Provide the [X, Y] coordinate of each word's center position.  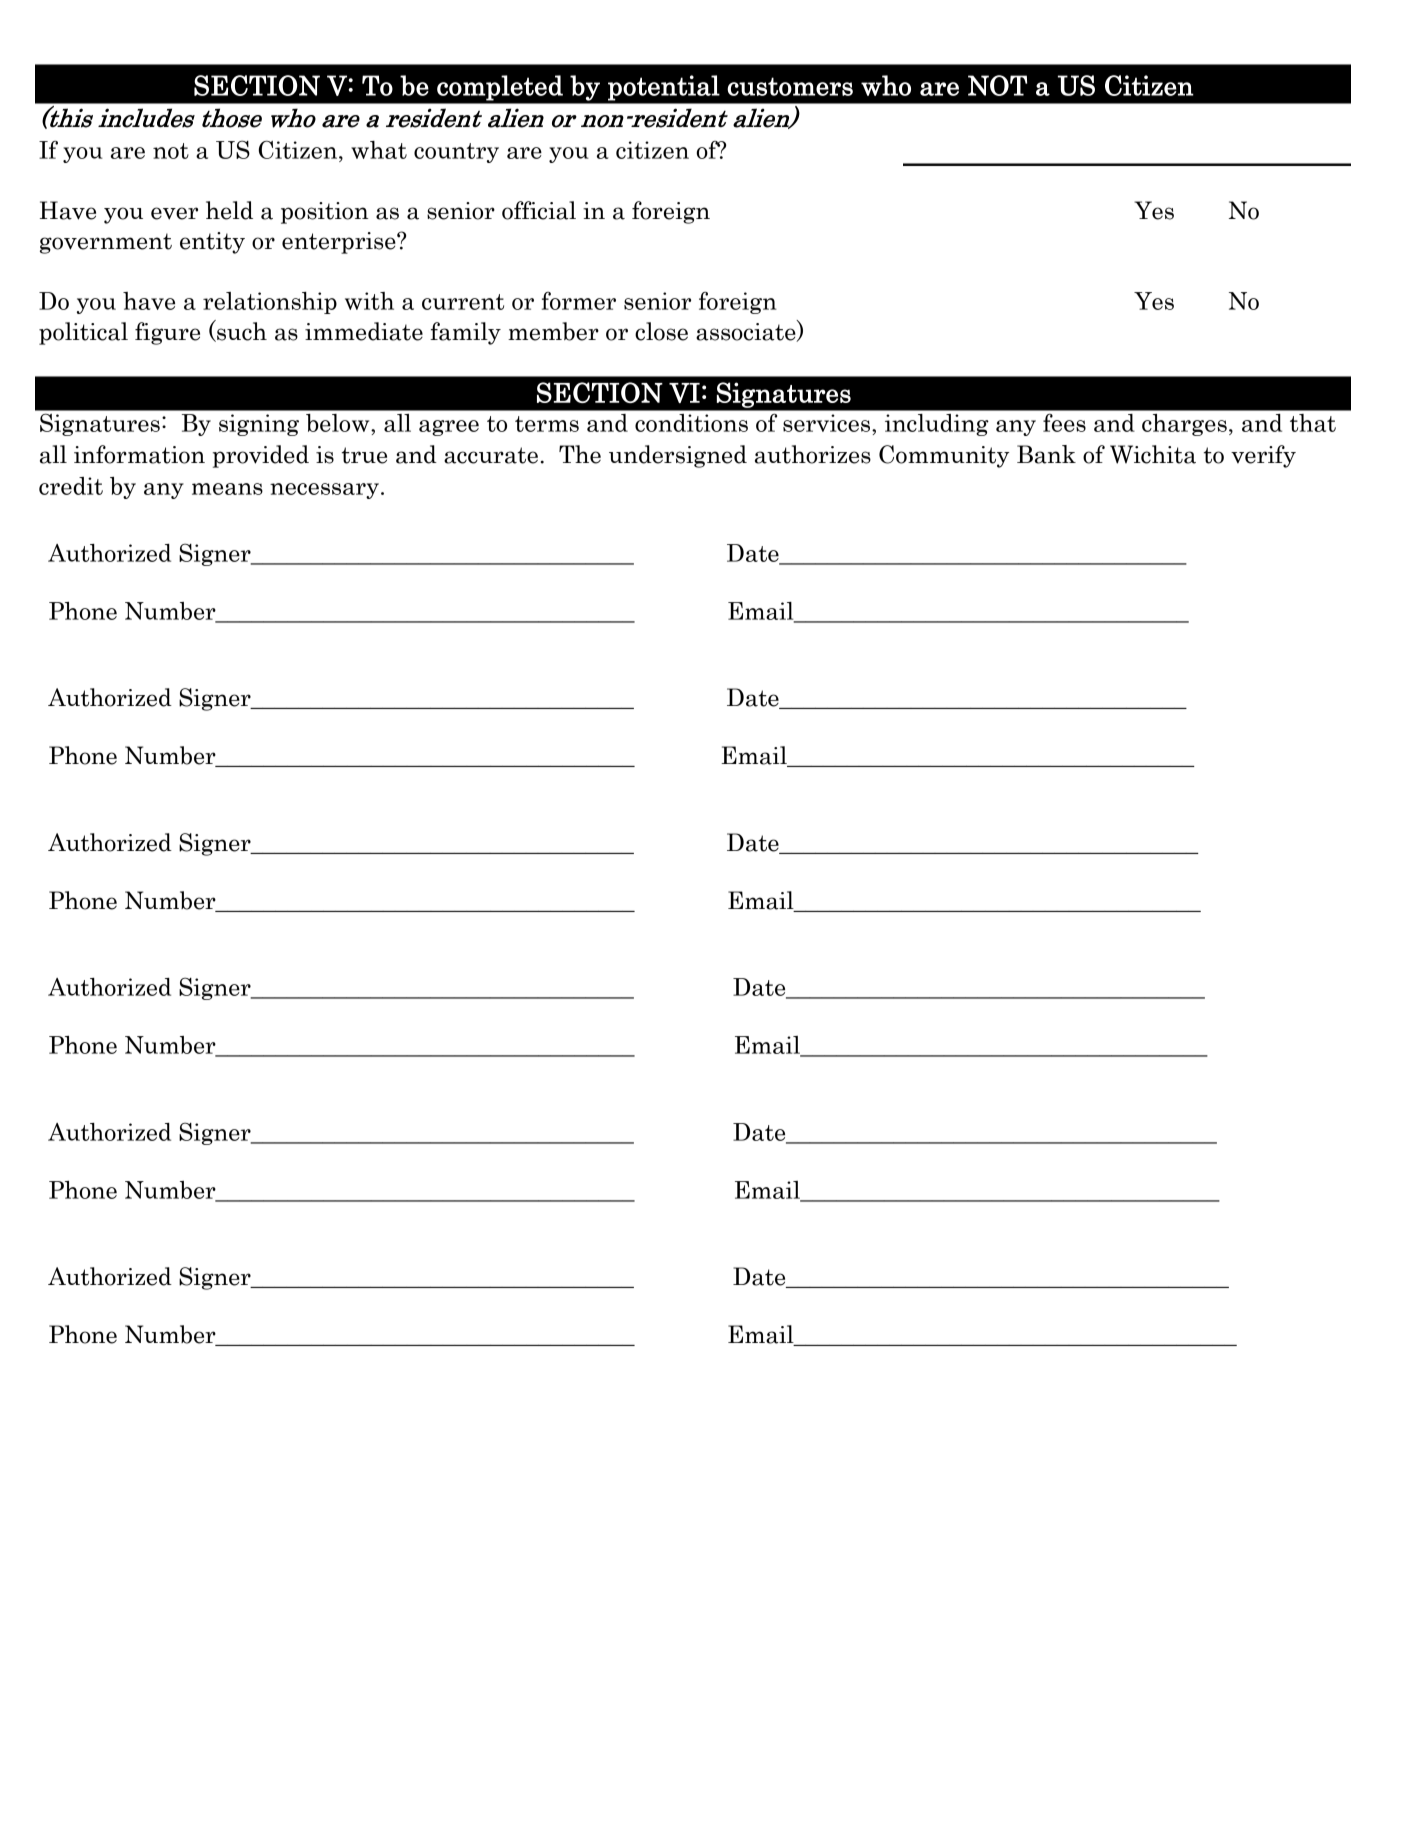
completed [500, 88]
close [661, 331]
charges [1184, 425]
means [227, 489]
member [553, 331]
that [1313, 423]
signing [259, 425]
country [456, 153]
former [579, 301]
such [241, 331]
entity [212, 243]
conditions [691, 423]
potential [664, 88]
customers [790, 86]
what [379, 150]
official [539, 210]
